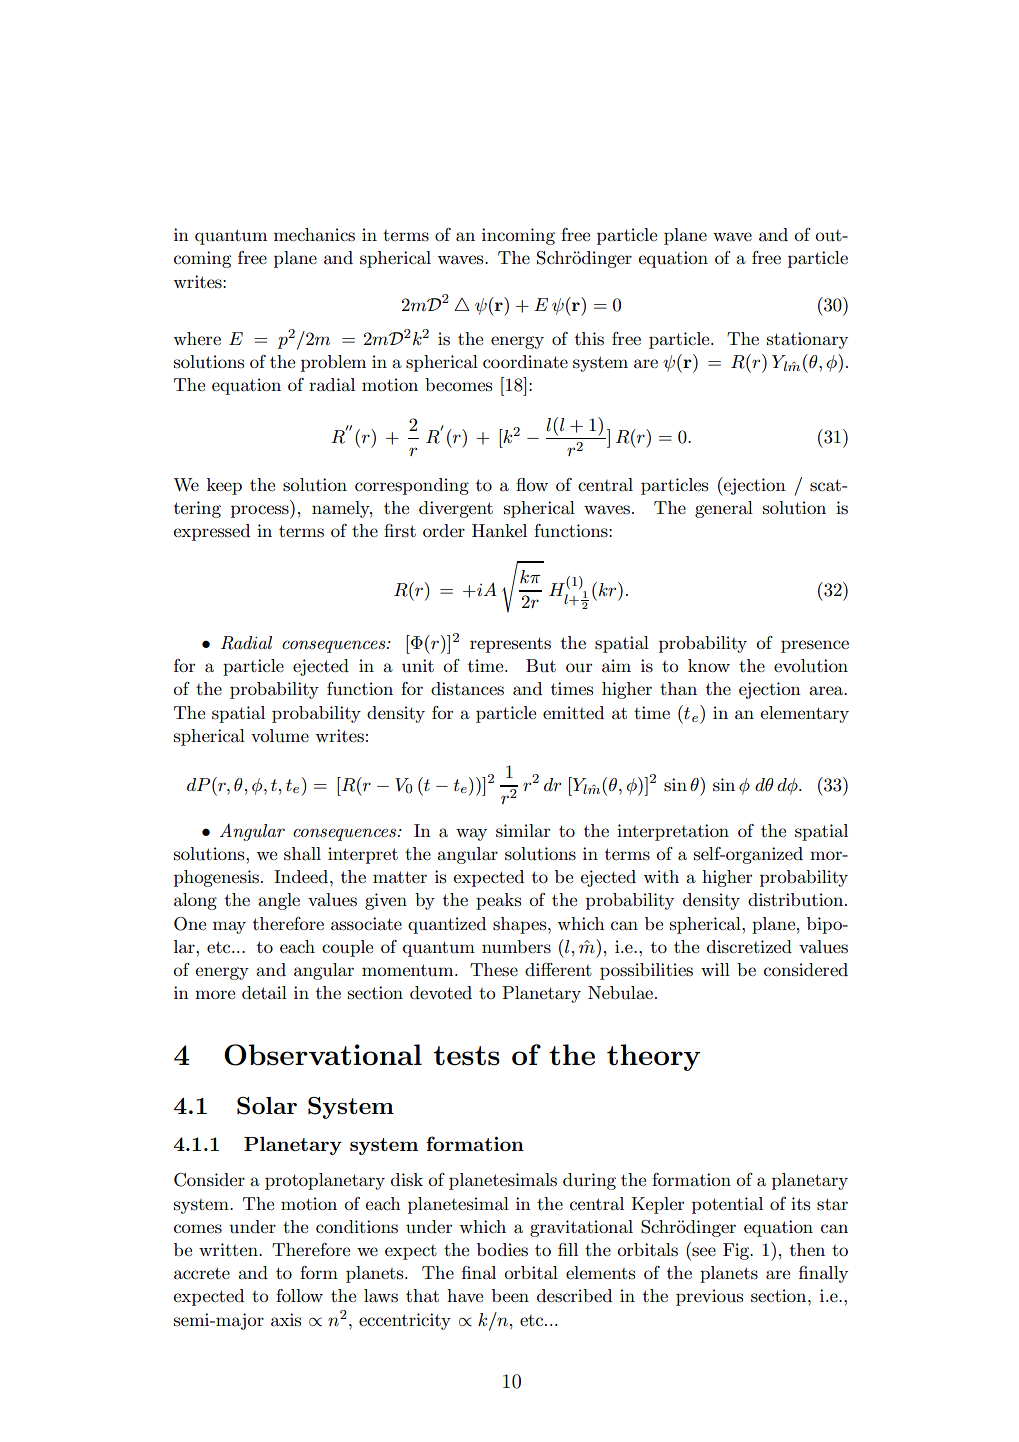  Describe the element at coordinates (510, 1295) in the screenshot. I see `been` at that location.
